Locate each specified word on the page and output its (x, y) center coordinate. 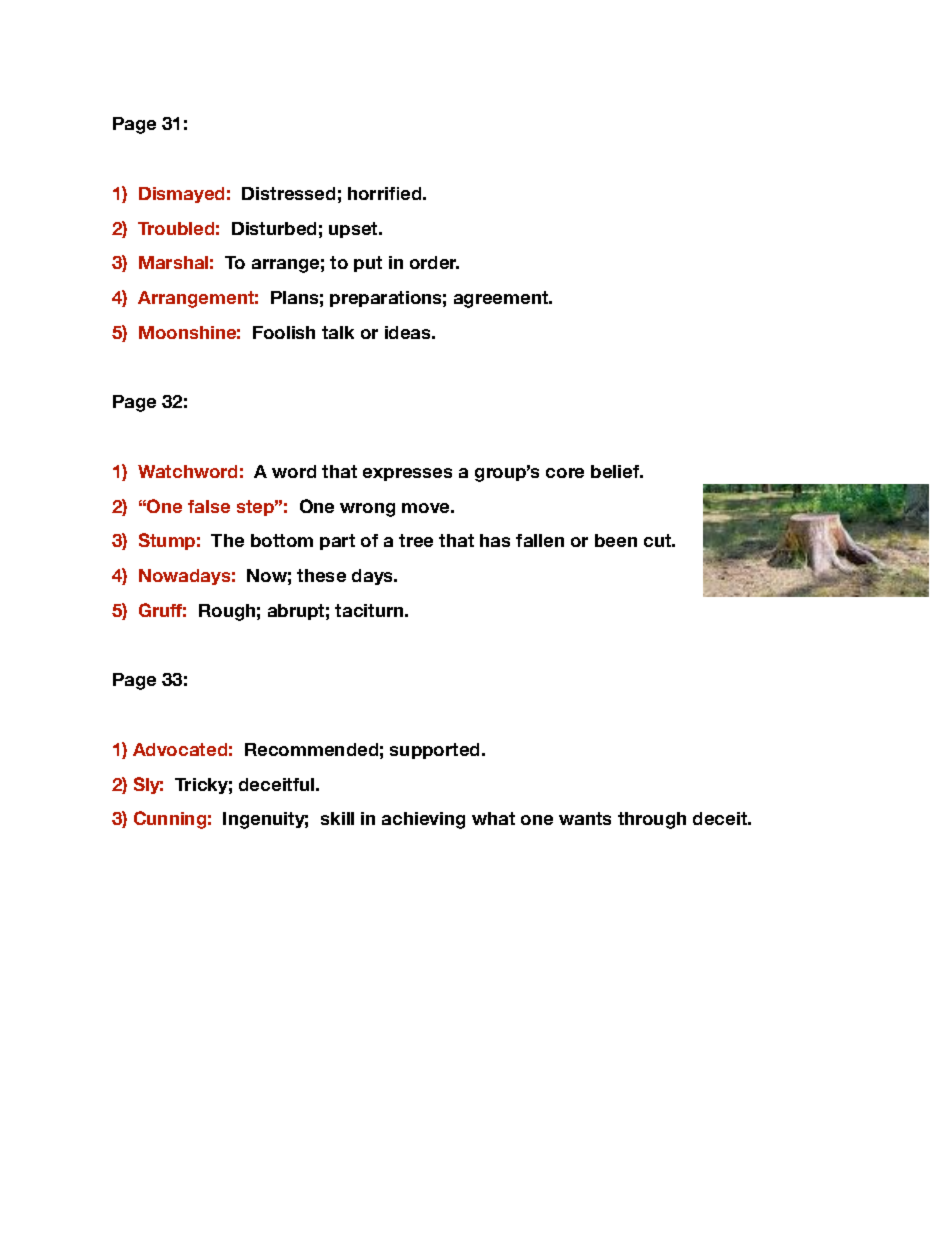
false (209, 506)
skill (337, 818)
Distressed (288, 193)
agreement (502, 299)
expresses (407, 474)
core (565, 473)
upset (355, 230)
